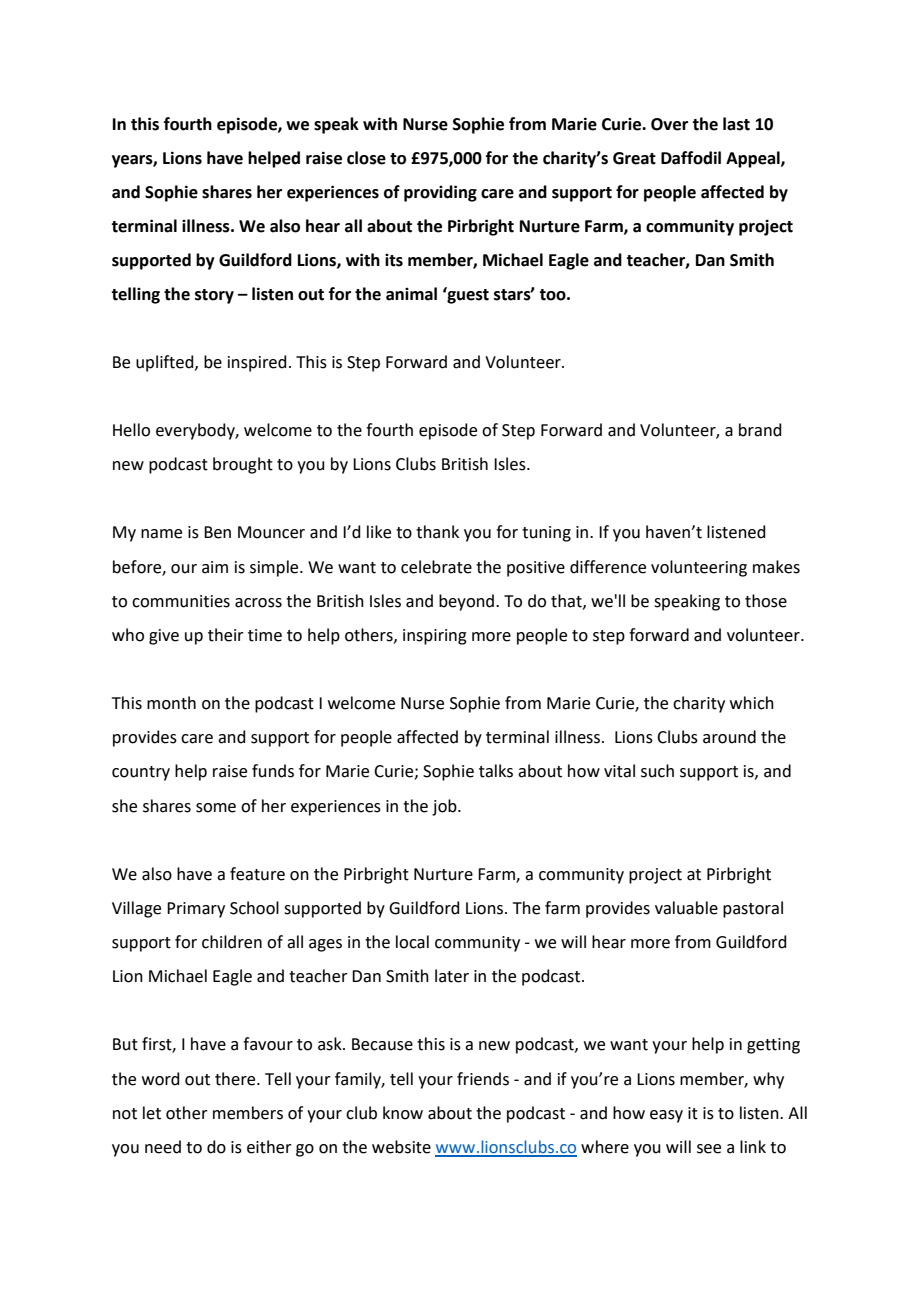  Describe the element at coordinates (760, 430) in the document. I see `brand` at that location.
